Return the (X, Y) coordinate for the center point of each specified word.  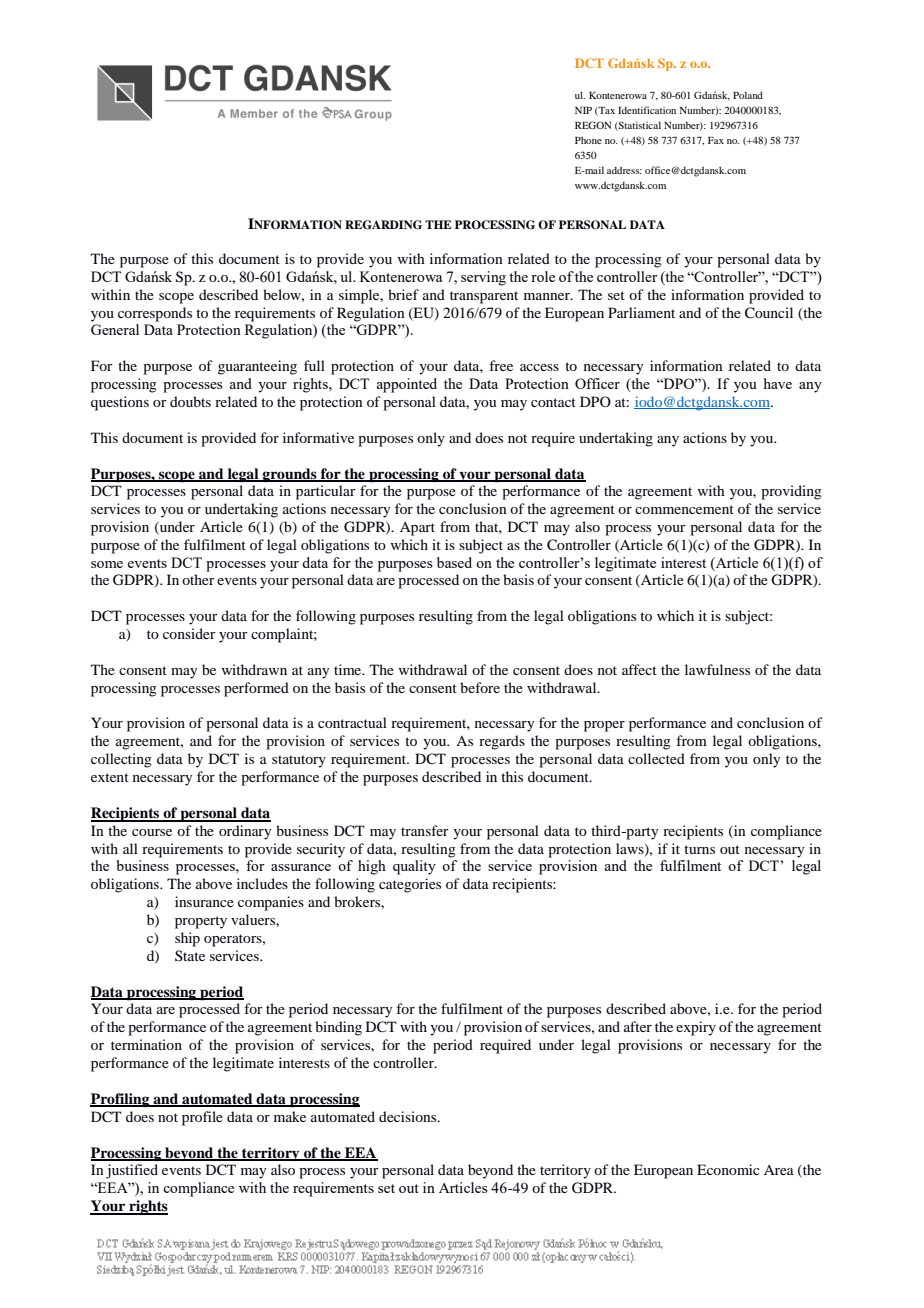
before (480, 687)
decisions (409, 1116)
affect (639, 669)
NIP (583, 110)
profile (202, 1118)
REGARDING (383, 225)
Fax (716, 140)
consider (189, 633)
